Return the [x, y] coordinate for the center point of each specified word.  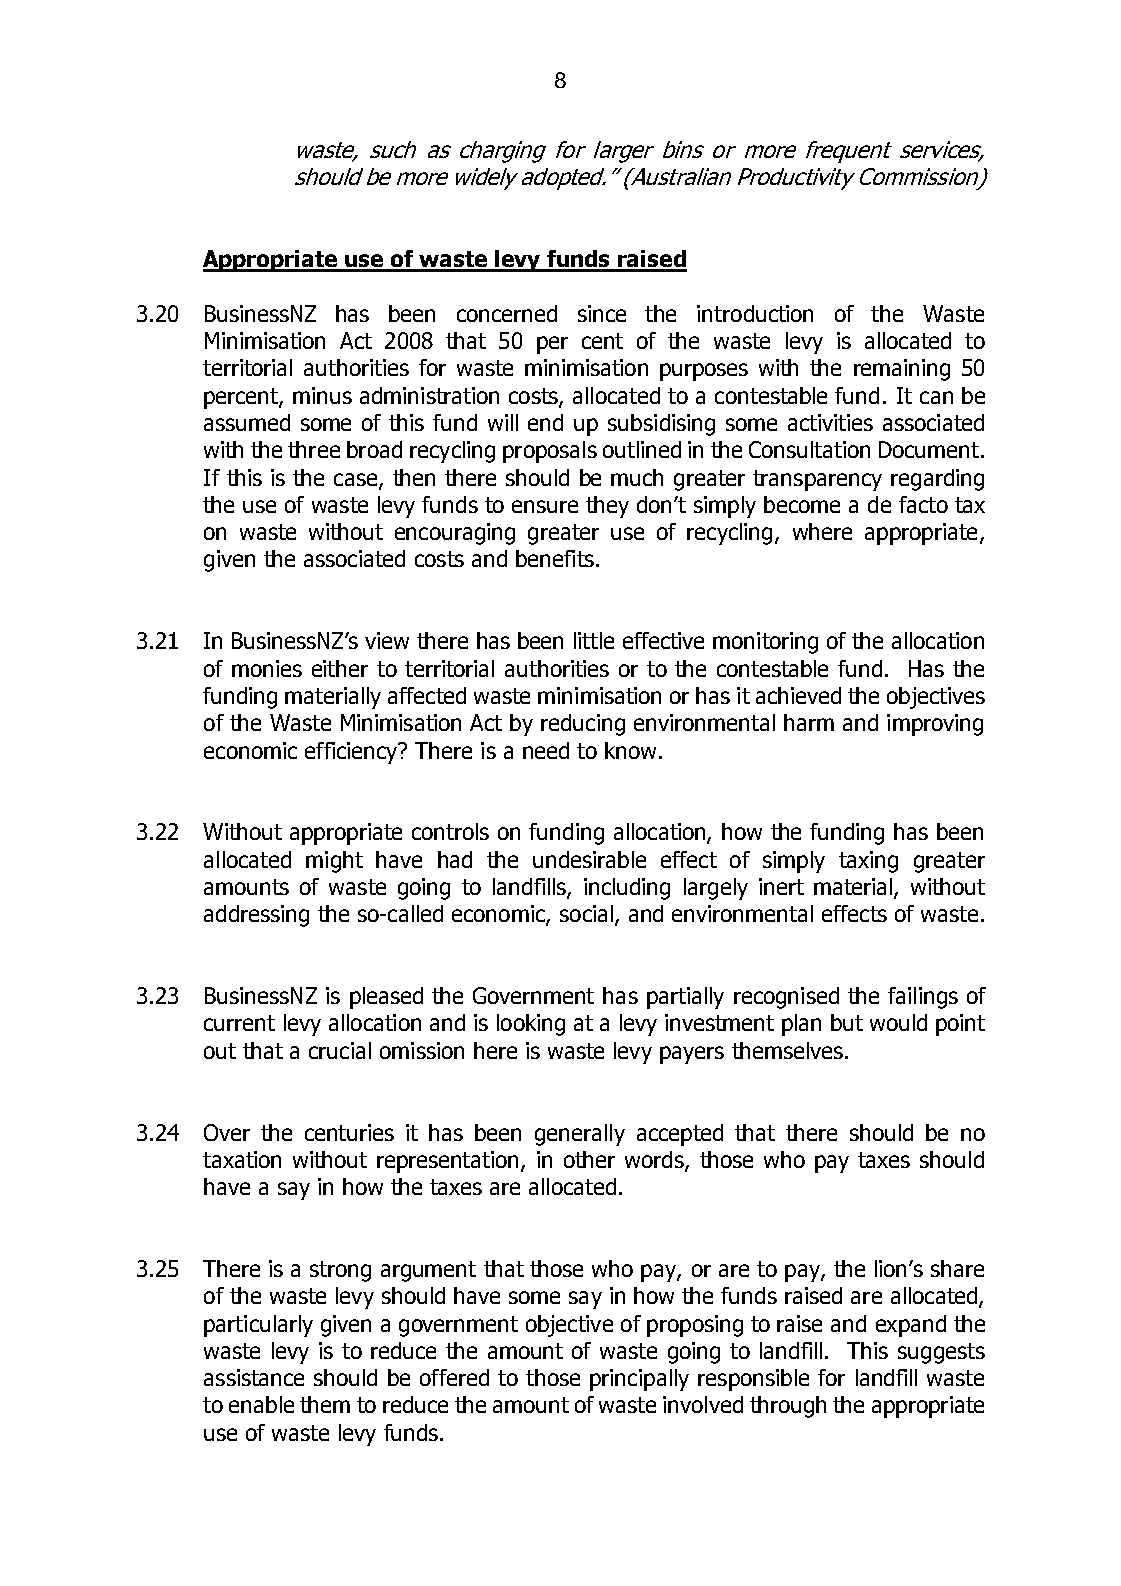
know [630, 750]
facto [923, 504]
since [602, 313]
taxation [242, 1159]
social [586, 913]
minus [322, 395]
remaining [902, 370]
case [357, 480]
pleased [386, 998]
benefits [555, 558]
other [589, 1159]
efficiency [352, 753]
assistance [254, 1377]
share [957, 1268]
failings [923, 998]
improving [935, 725]
